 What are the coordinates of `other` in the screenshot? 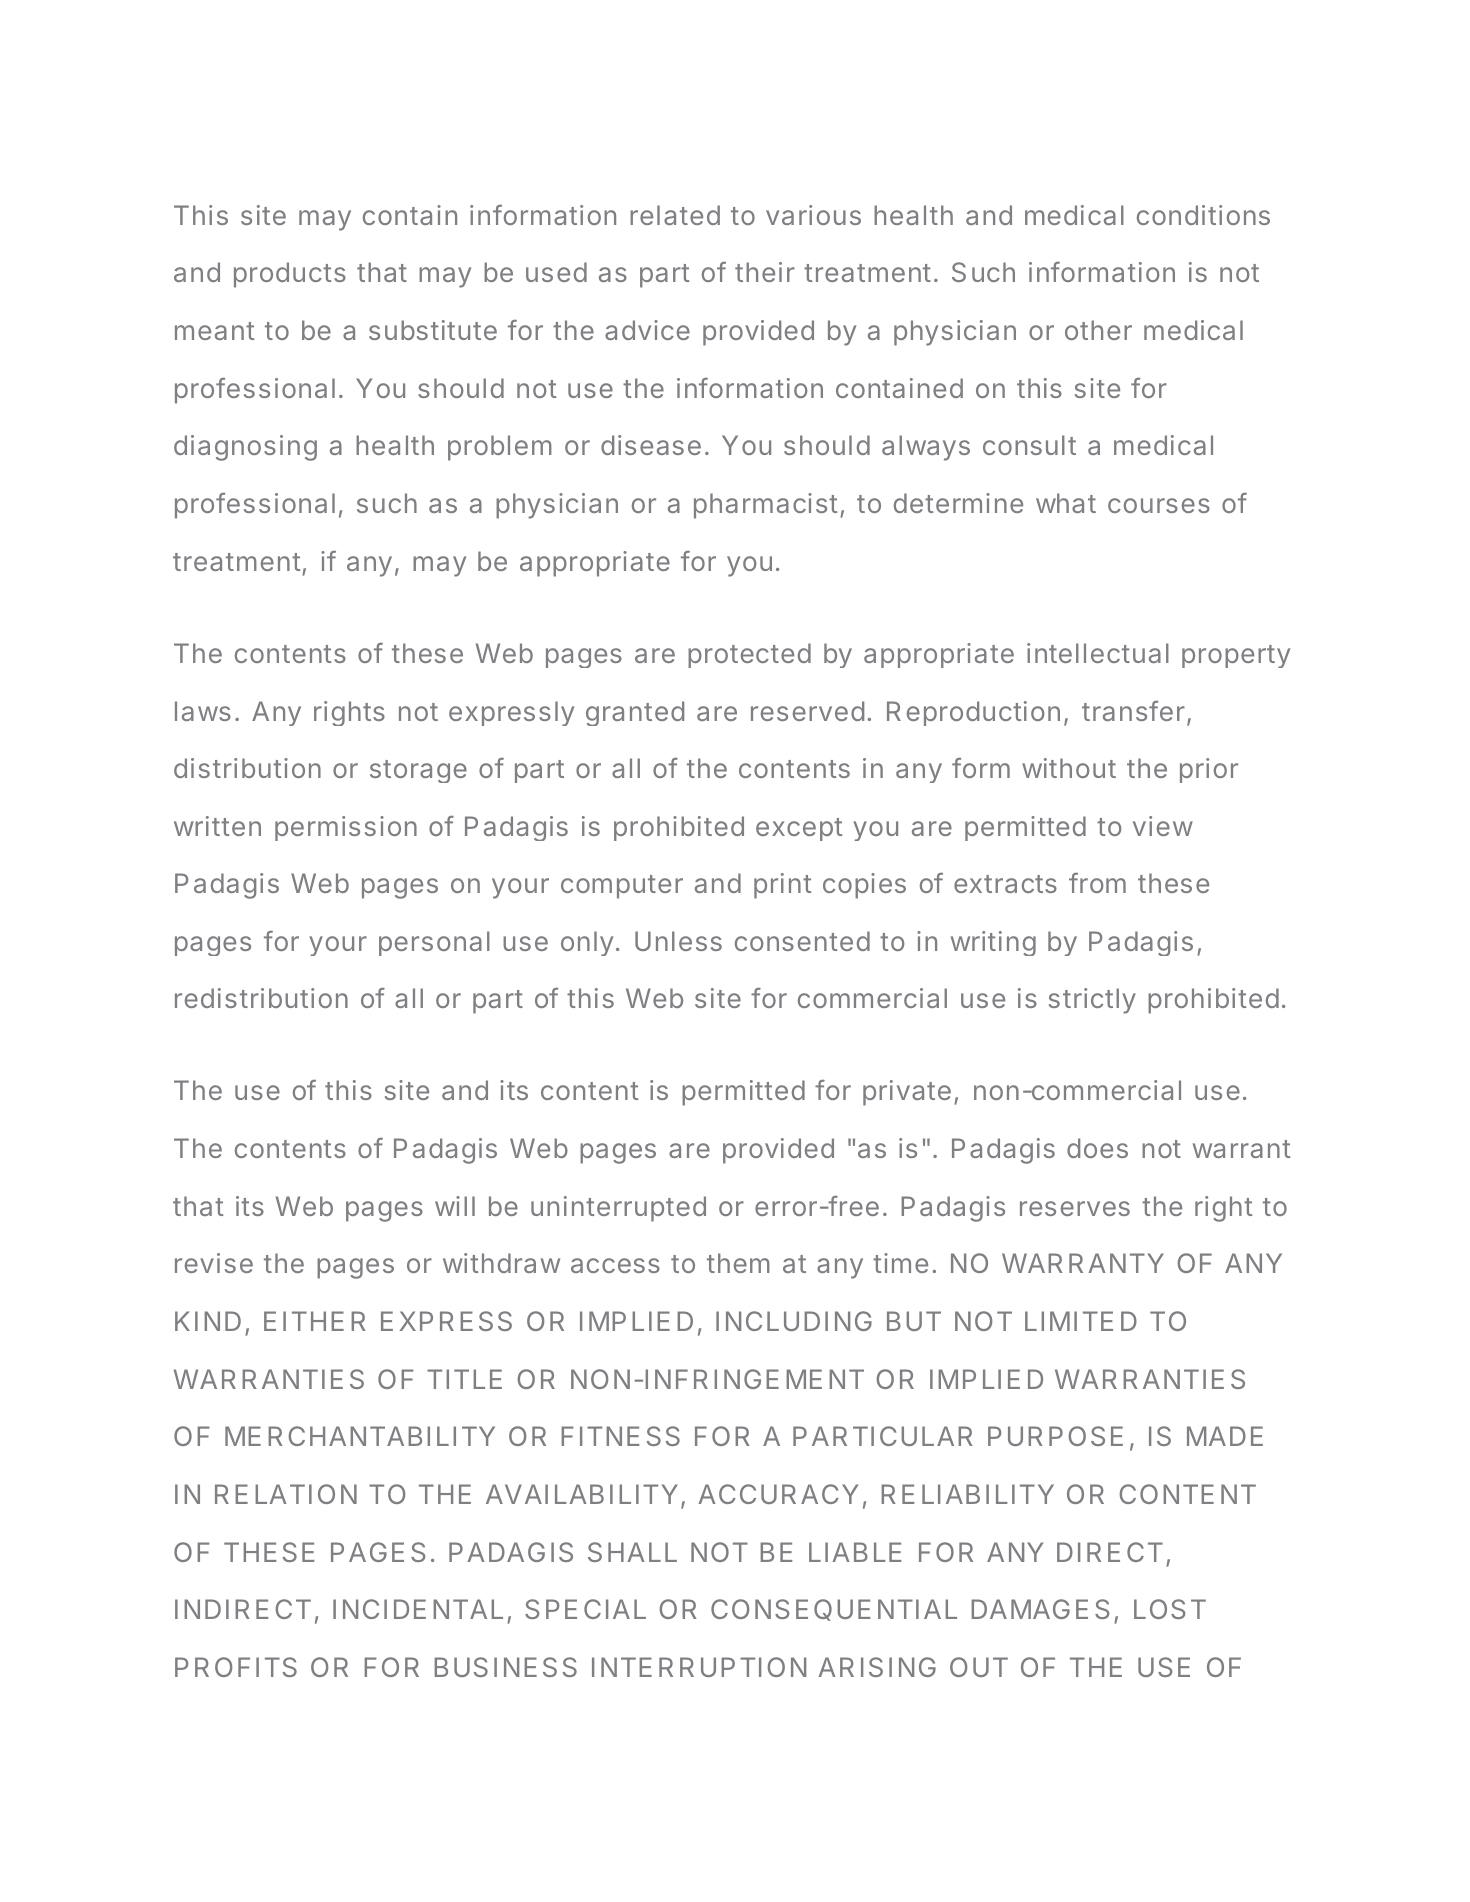 It's located at (1098, 330).
